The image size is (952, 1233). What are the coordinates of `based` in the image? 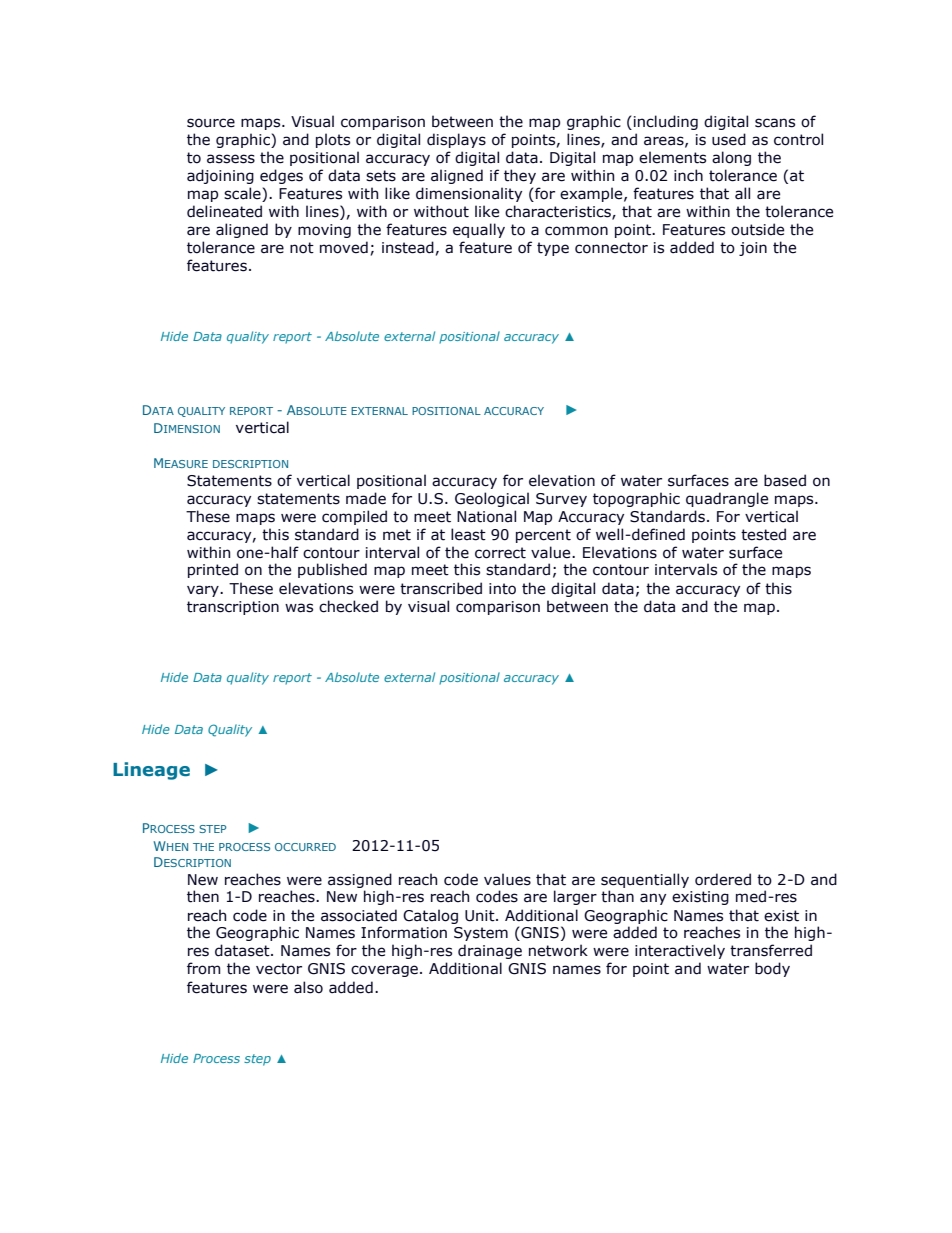 It's located at (785, 480).
